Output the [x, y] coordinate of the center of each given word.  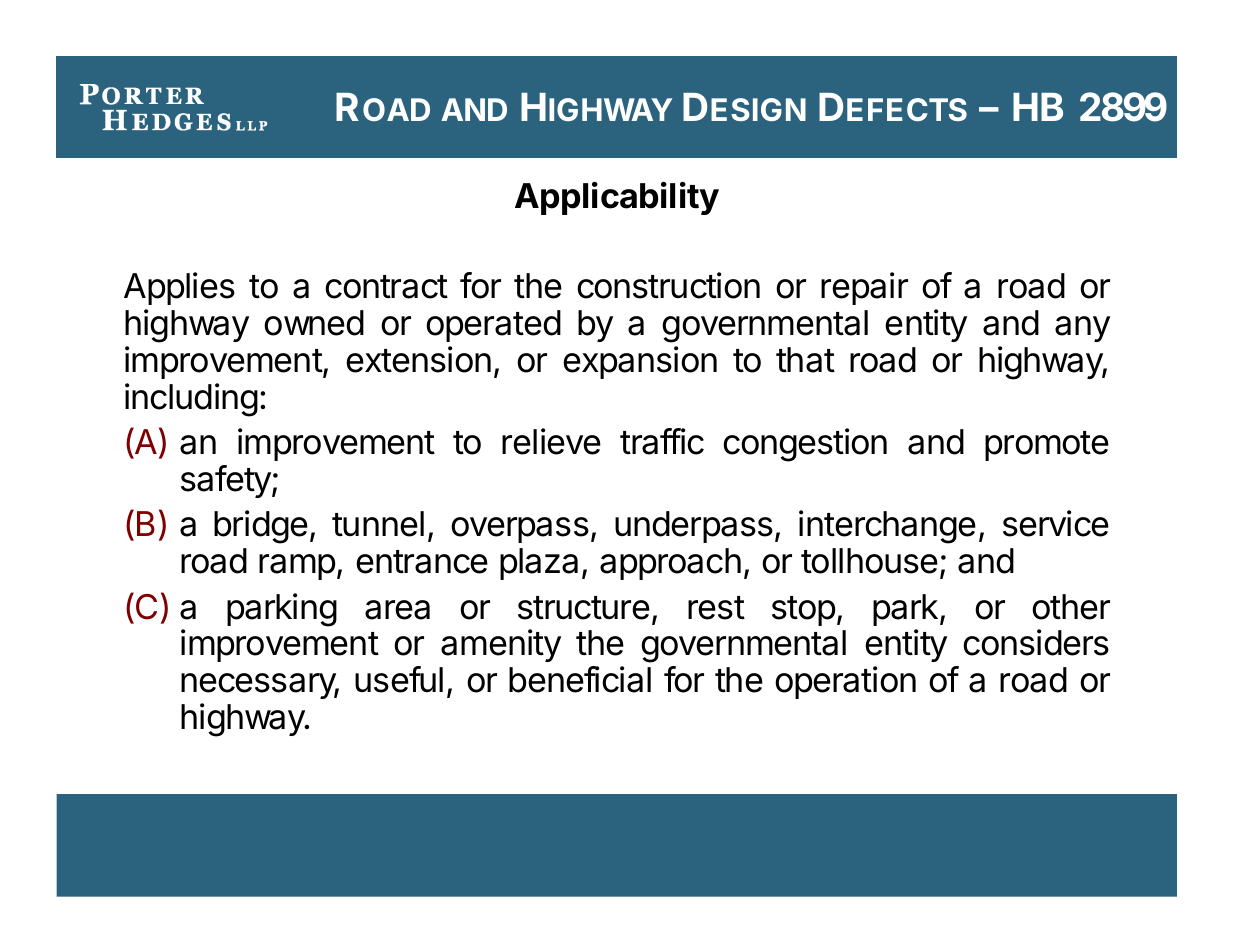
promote [1047, 446]
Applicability [617, 198]
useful [399, 679]
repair [864, 288]
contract [386, 287]
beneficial [580, 679]
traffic [662, 441]
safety [227, 481]
